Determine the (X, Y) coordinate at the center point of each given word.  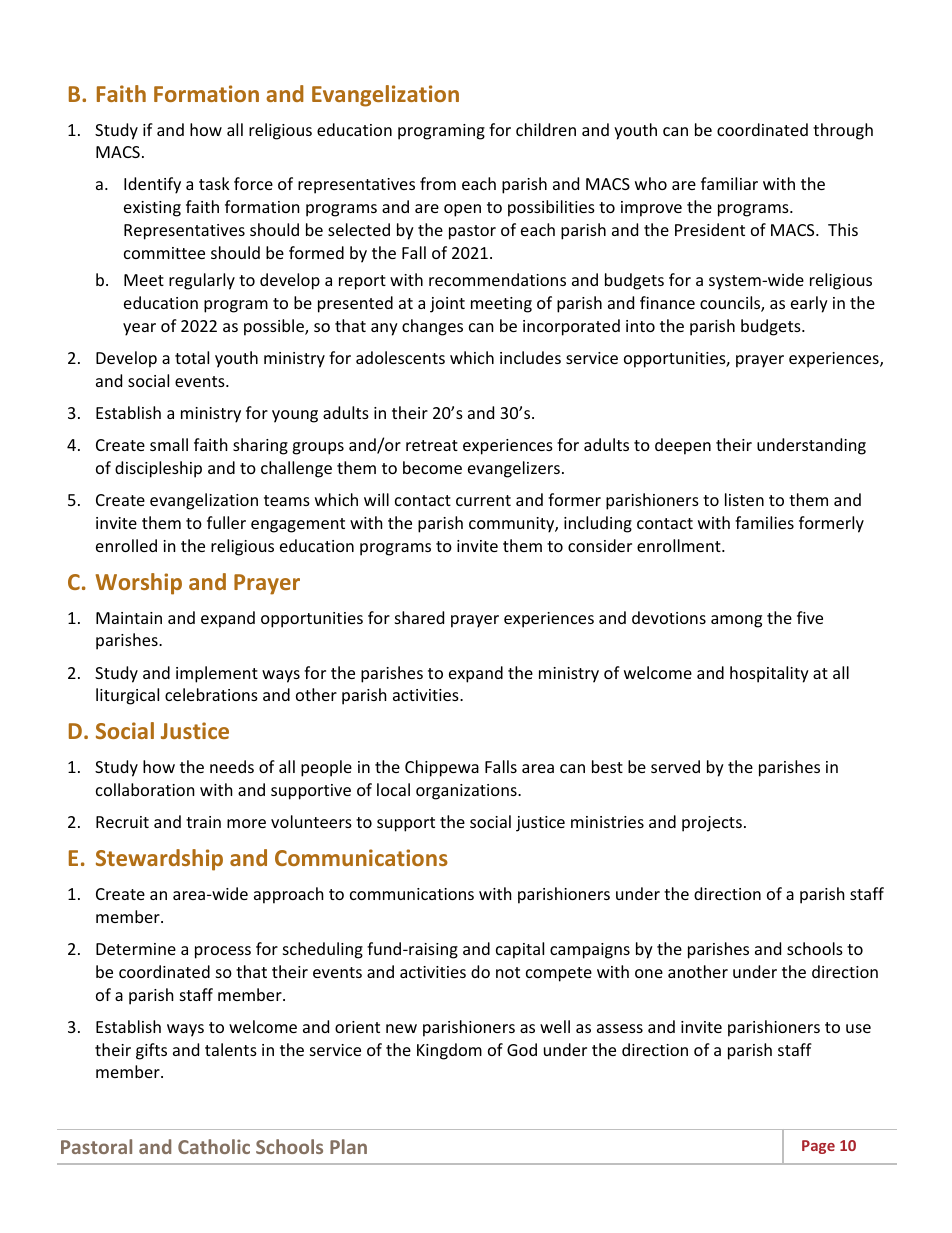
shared (419, 617)
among (736, 621)
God (522, 1049)
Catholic (214, 1146)
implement (217, 674)
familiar (729, 183)
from (438, 183)
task (214, 183)
